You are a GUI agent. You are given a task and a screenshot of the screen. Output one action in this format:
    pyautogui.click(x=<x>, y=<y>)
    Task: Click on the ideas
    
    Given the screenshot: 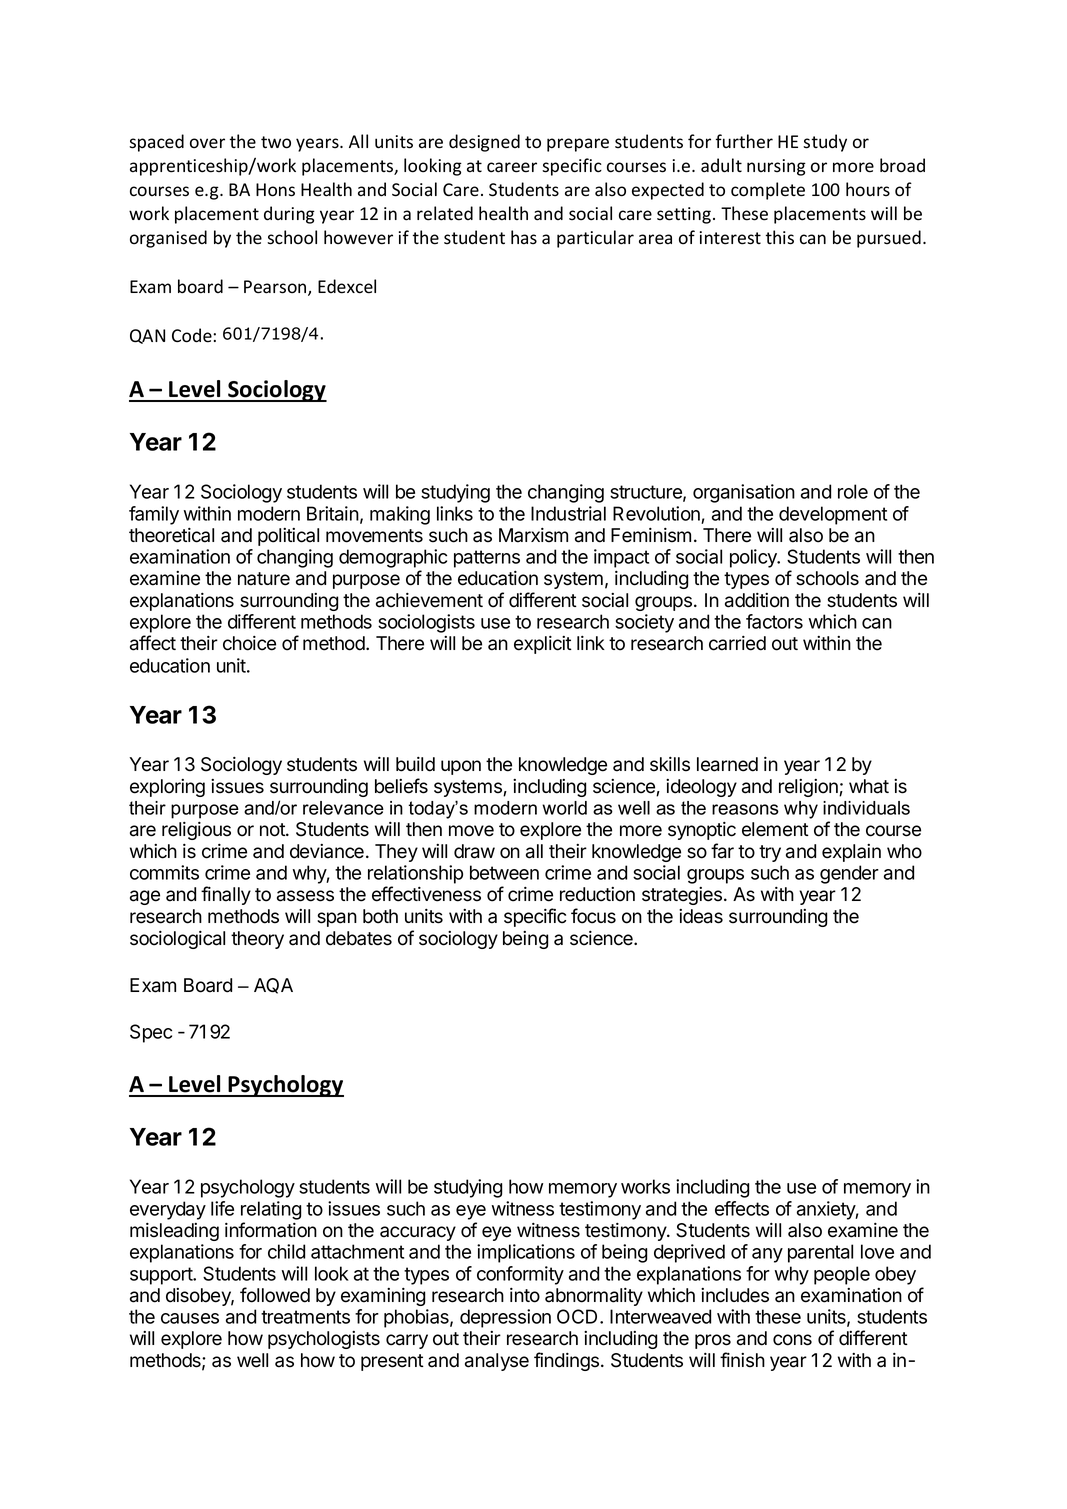 What is the action you would take?
    pyautogui.click(x=701, y=916)
